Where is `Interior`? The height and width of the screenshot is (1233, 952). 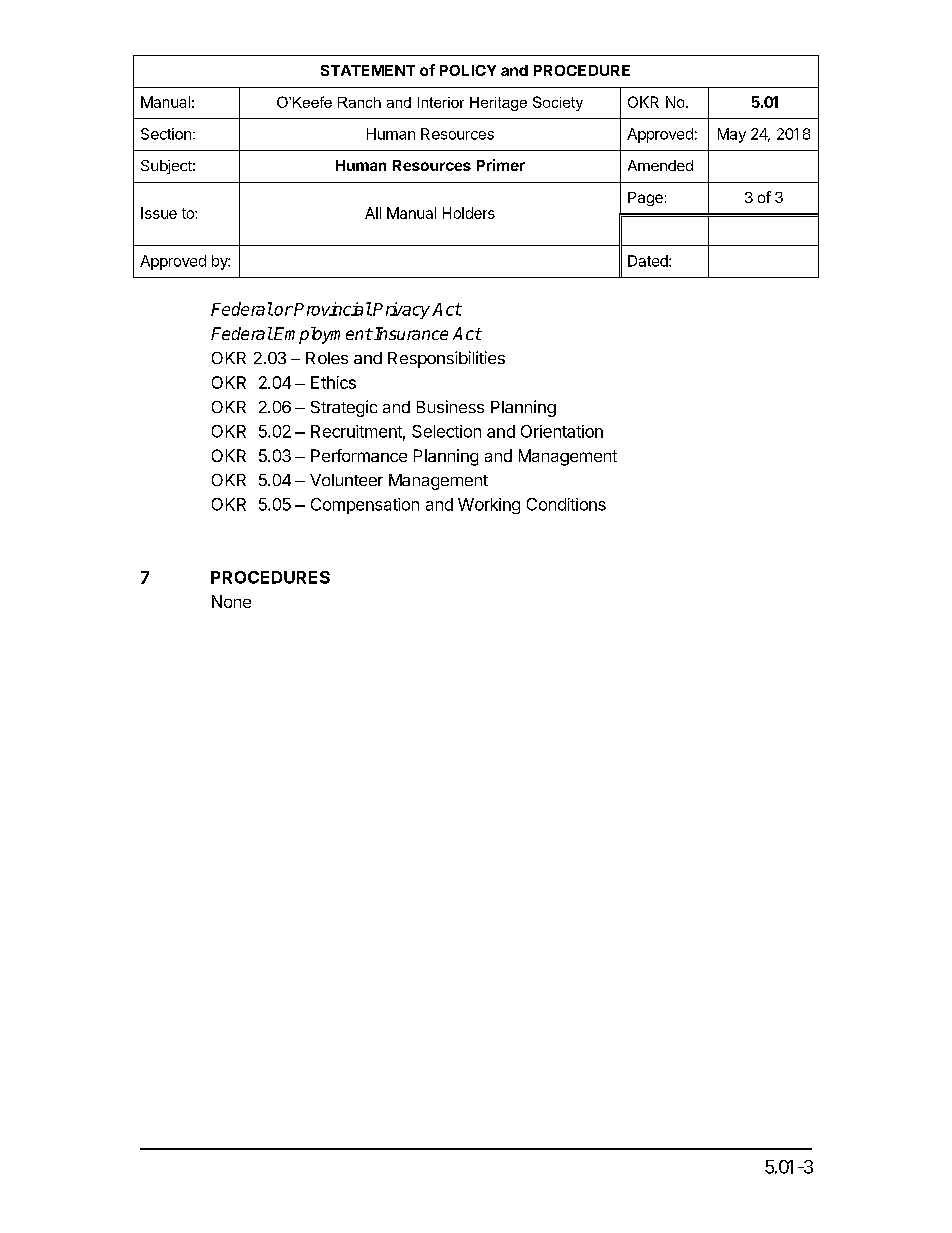
Interior is located at coordinates (441, 102).
